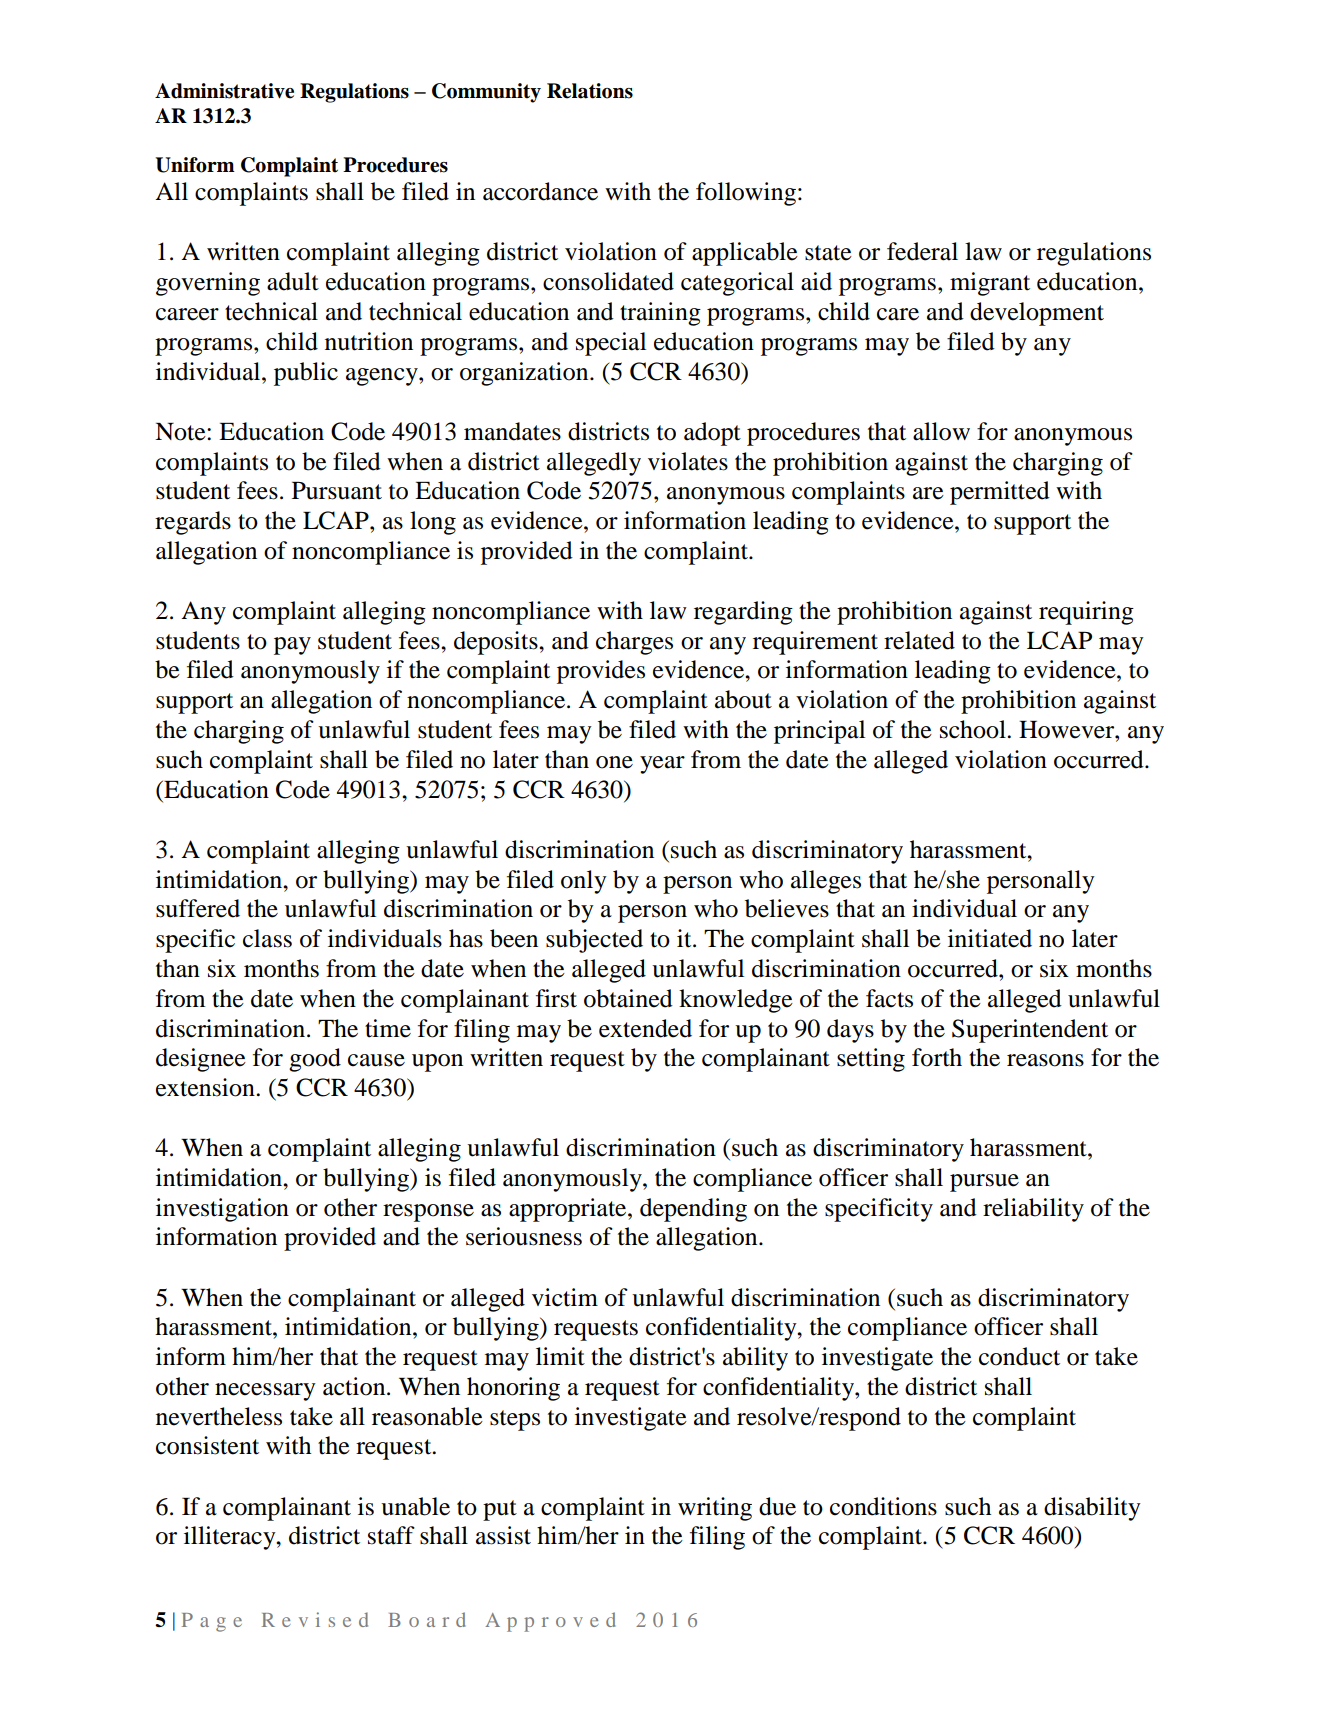 Image resolution: width=1322 pixels, height=1710 pixels. What do you see at coordinates (614, 762) in the image?
I see `one` at bounding box center [614, 762].
